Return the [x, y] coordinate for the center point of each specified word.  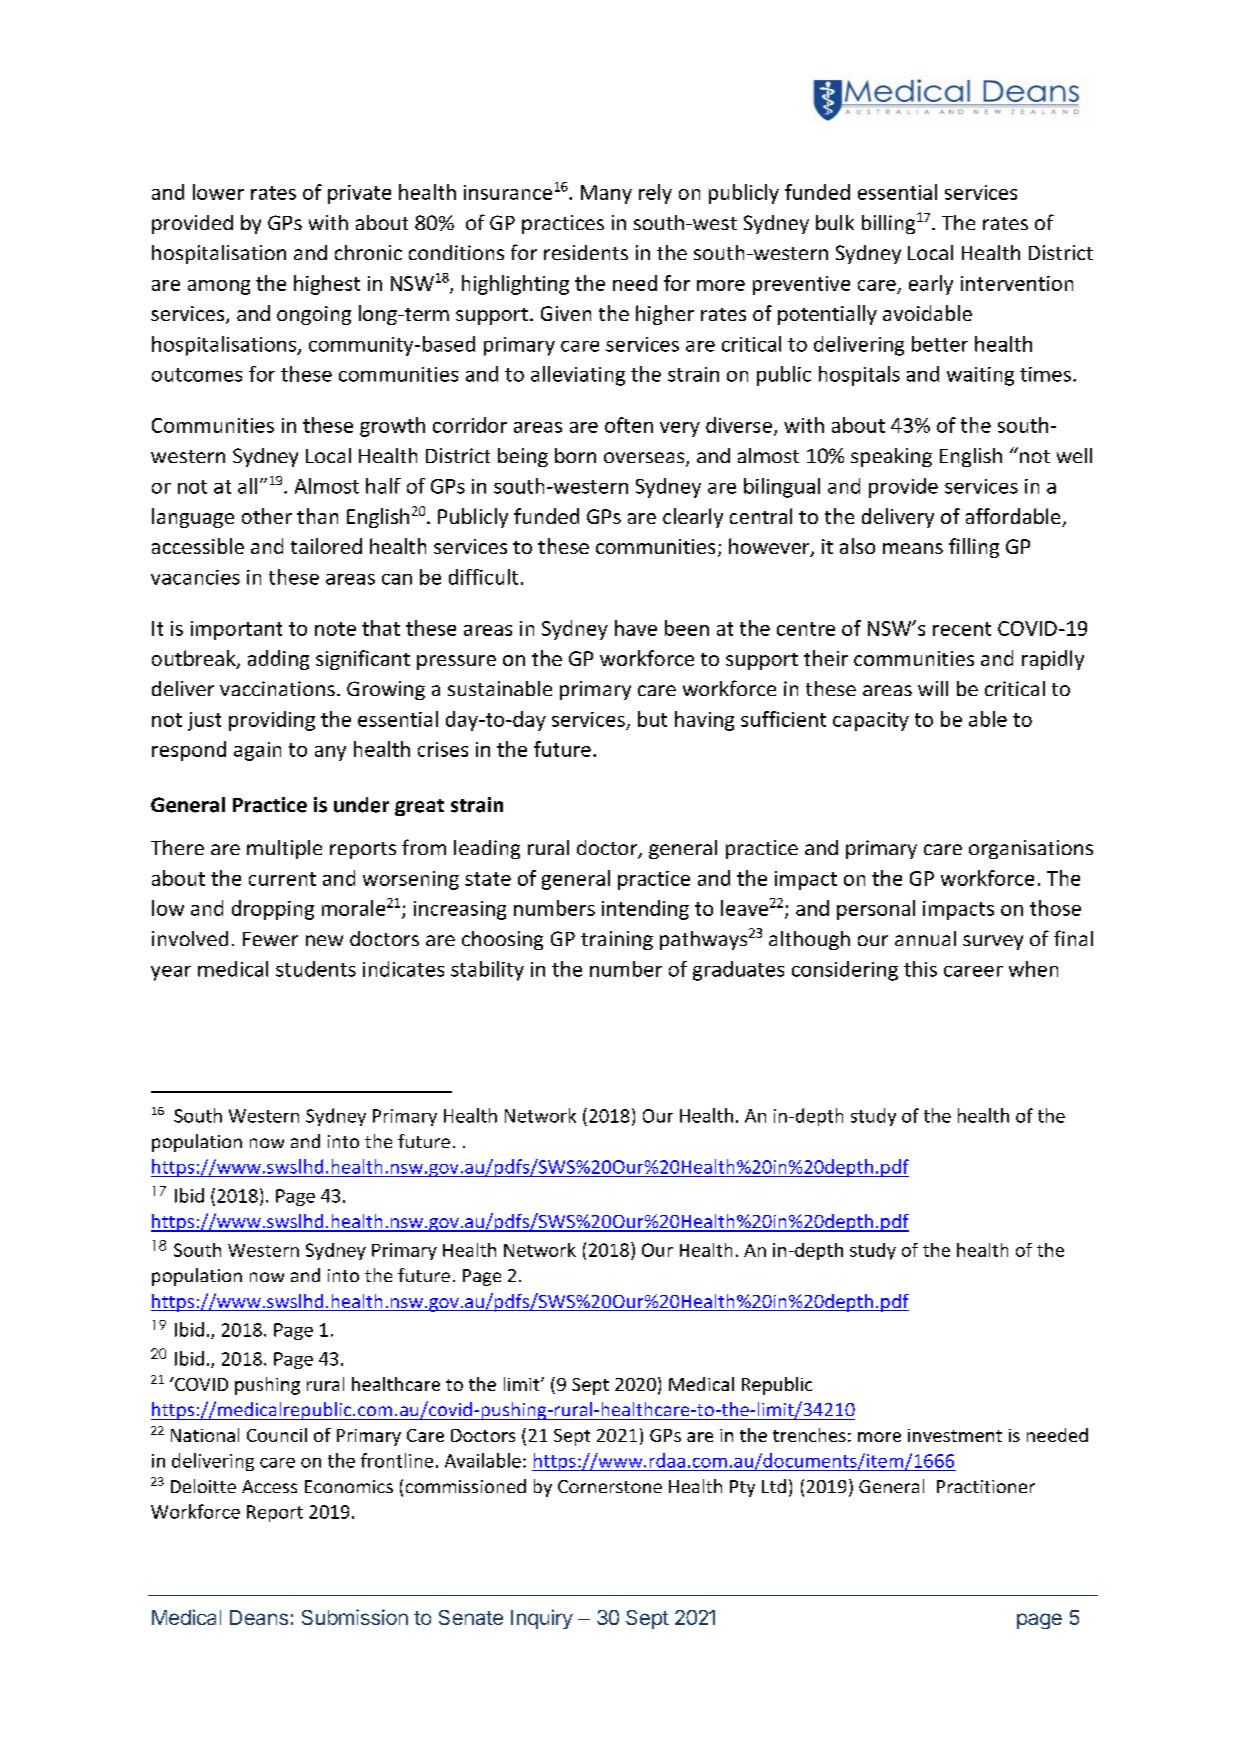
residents [586, 252]
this [920, 969]
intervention [1017, 283]
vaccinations [277, 688]
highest [327, 285]
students [316, 969]
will [933, 688]
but [652, 719]
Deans [259, 1617]
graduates [738, 971]
